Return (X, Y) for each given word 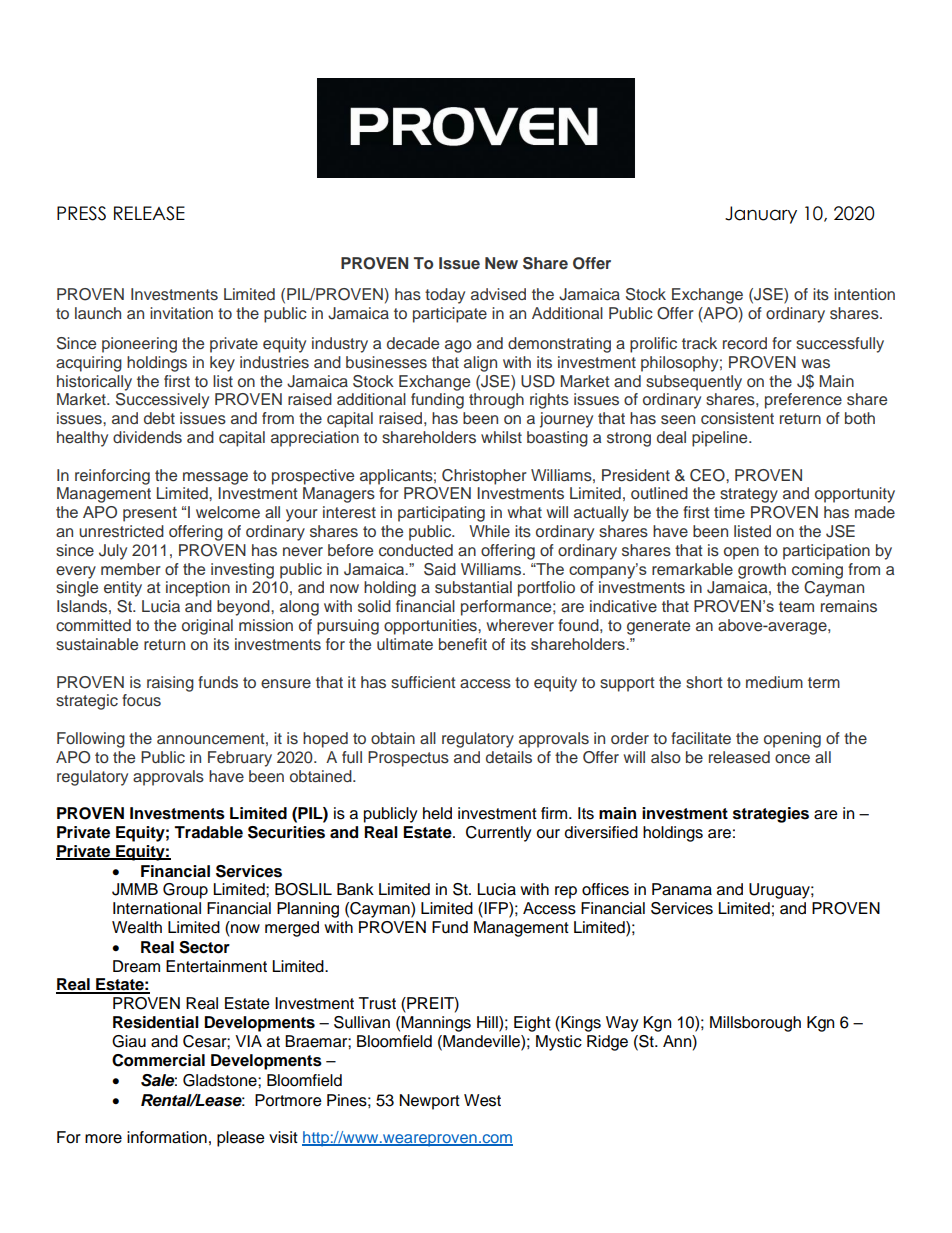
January (761, 215)
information (167, 1137)
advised (498, 294)
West (482, 1100)
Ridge (607, 1043)
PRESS (81, 213)
